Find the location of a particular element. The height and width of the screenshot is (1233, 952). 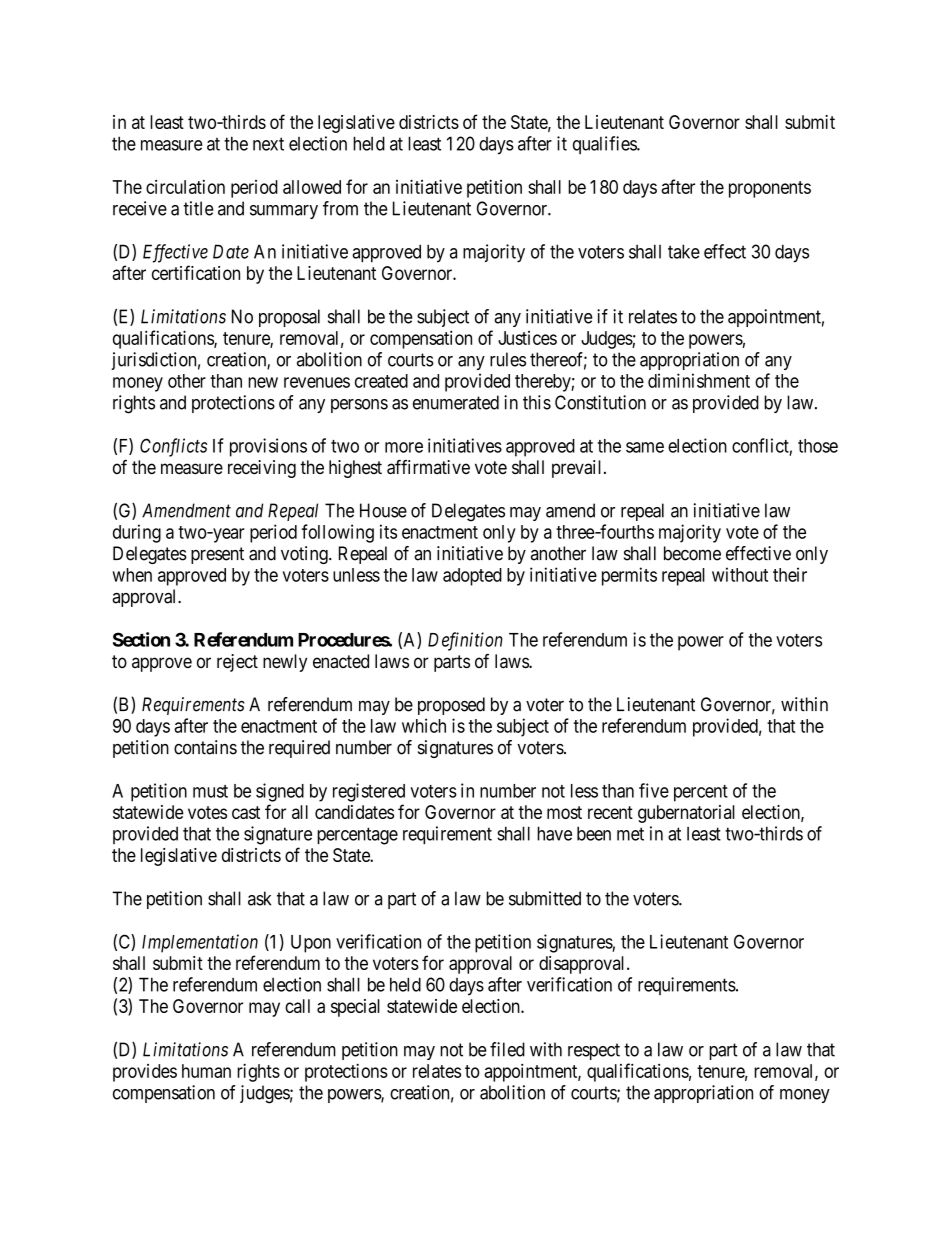

adopted is located at coordinates (472, 577).
